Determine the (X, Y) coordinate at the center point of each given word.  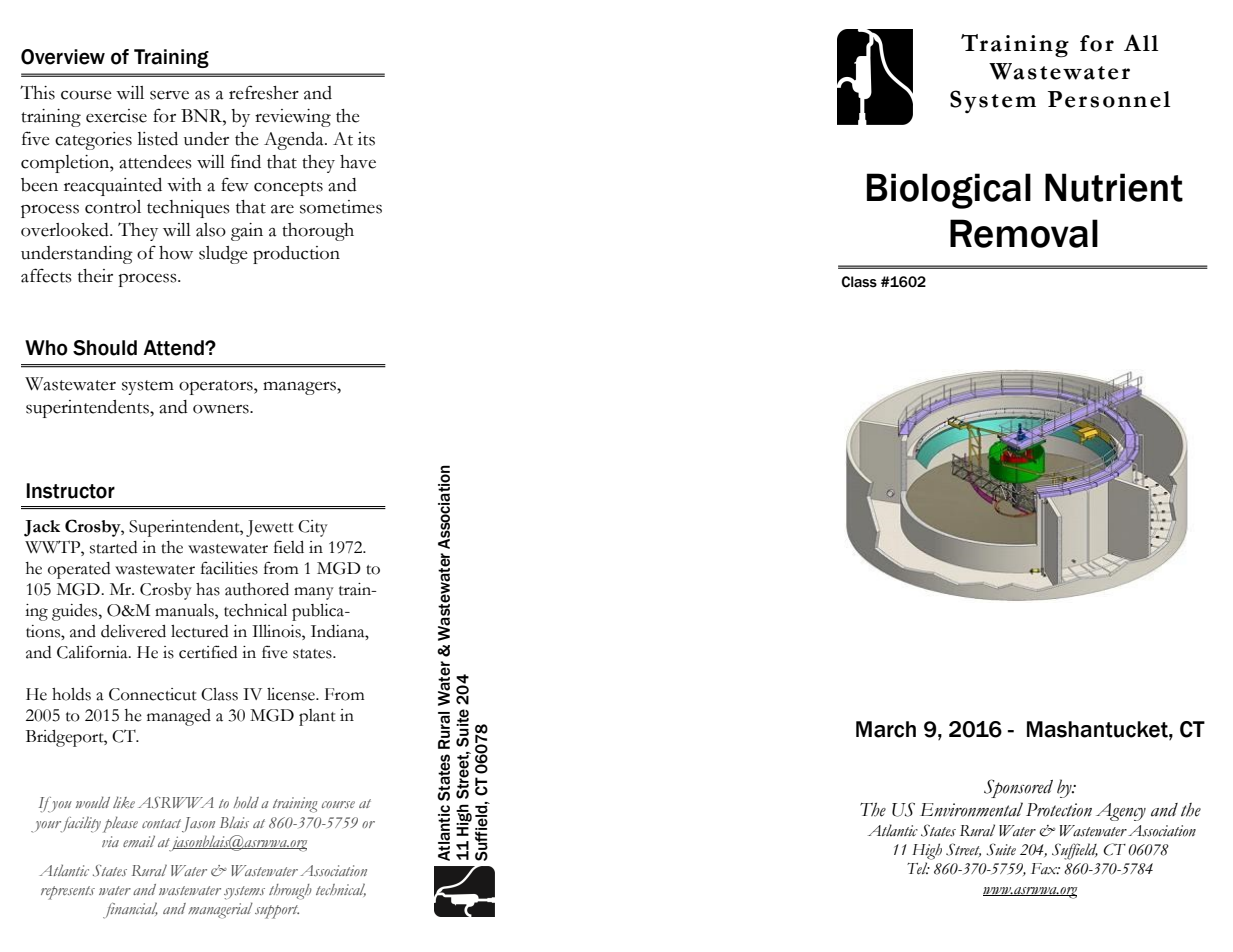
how (176, 253)
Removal (1024, 233)
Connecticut (153, 694)
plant (317, 717)
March (886, 729)
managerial (220, 910)
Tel (918, 868)
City (313, 528)
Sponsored (1018, 788)
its (366, 139)
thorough (318, 232)
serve (169, 95)
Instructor (70, 491)
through (290, 892)
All (1141, 42)
